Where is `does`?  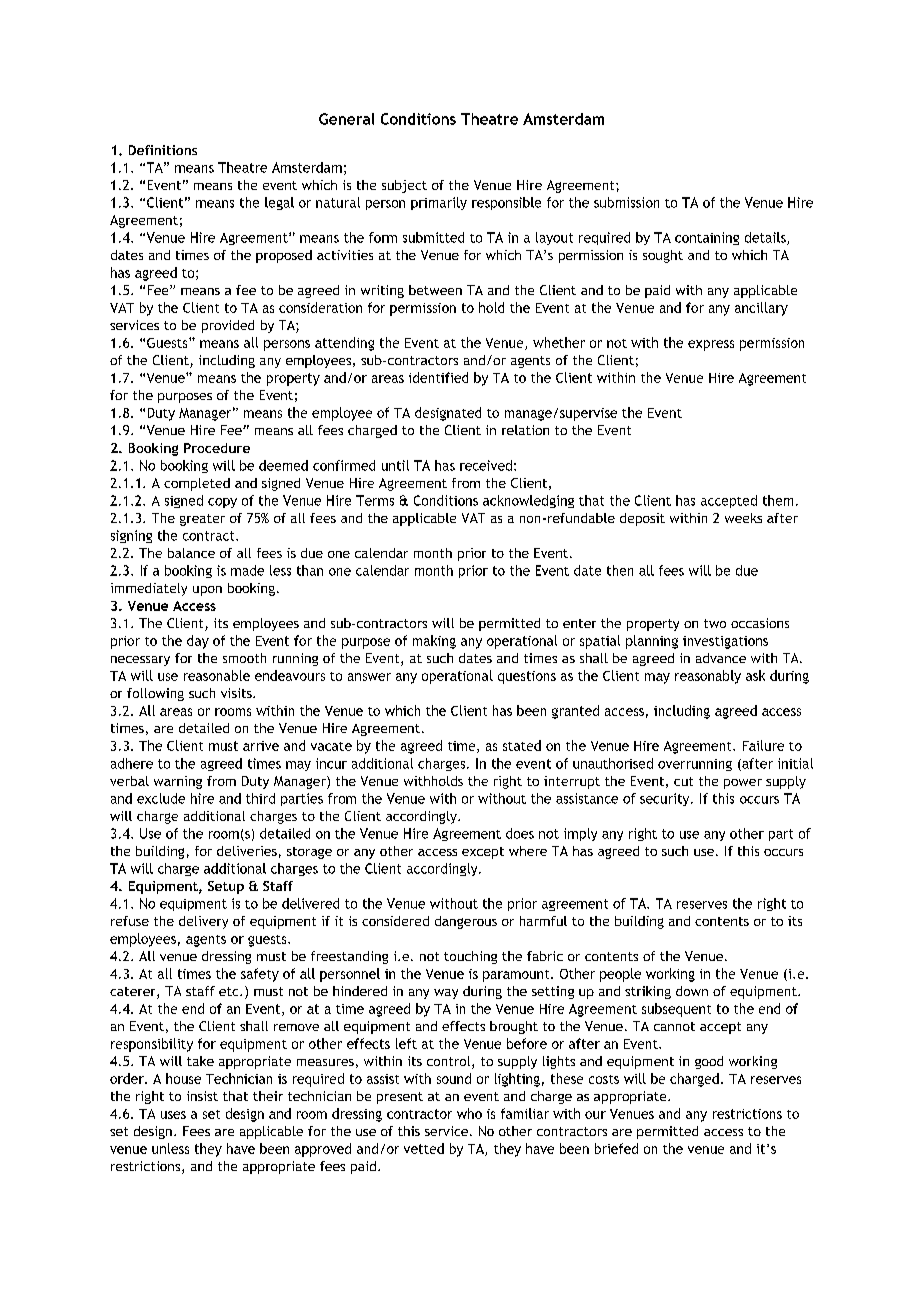
does is located at coordinates (520, 833).
